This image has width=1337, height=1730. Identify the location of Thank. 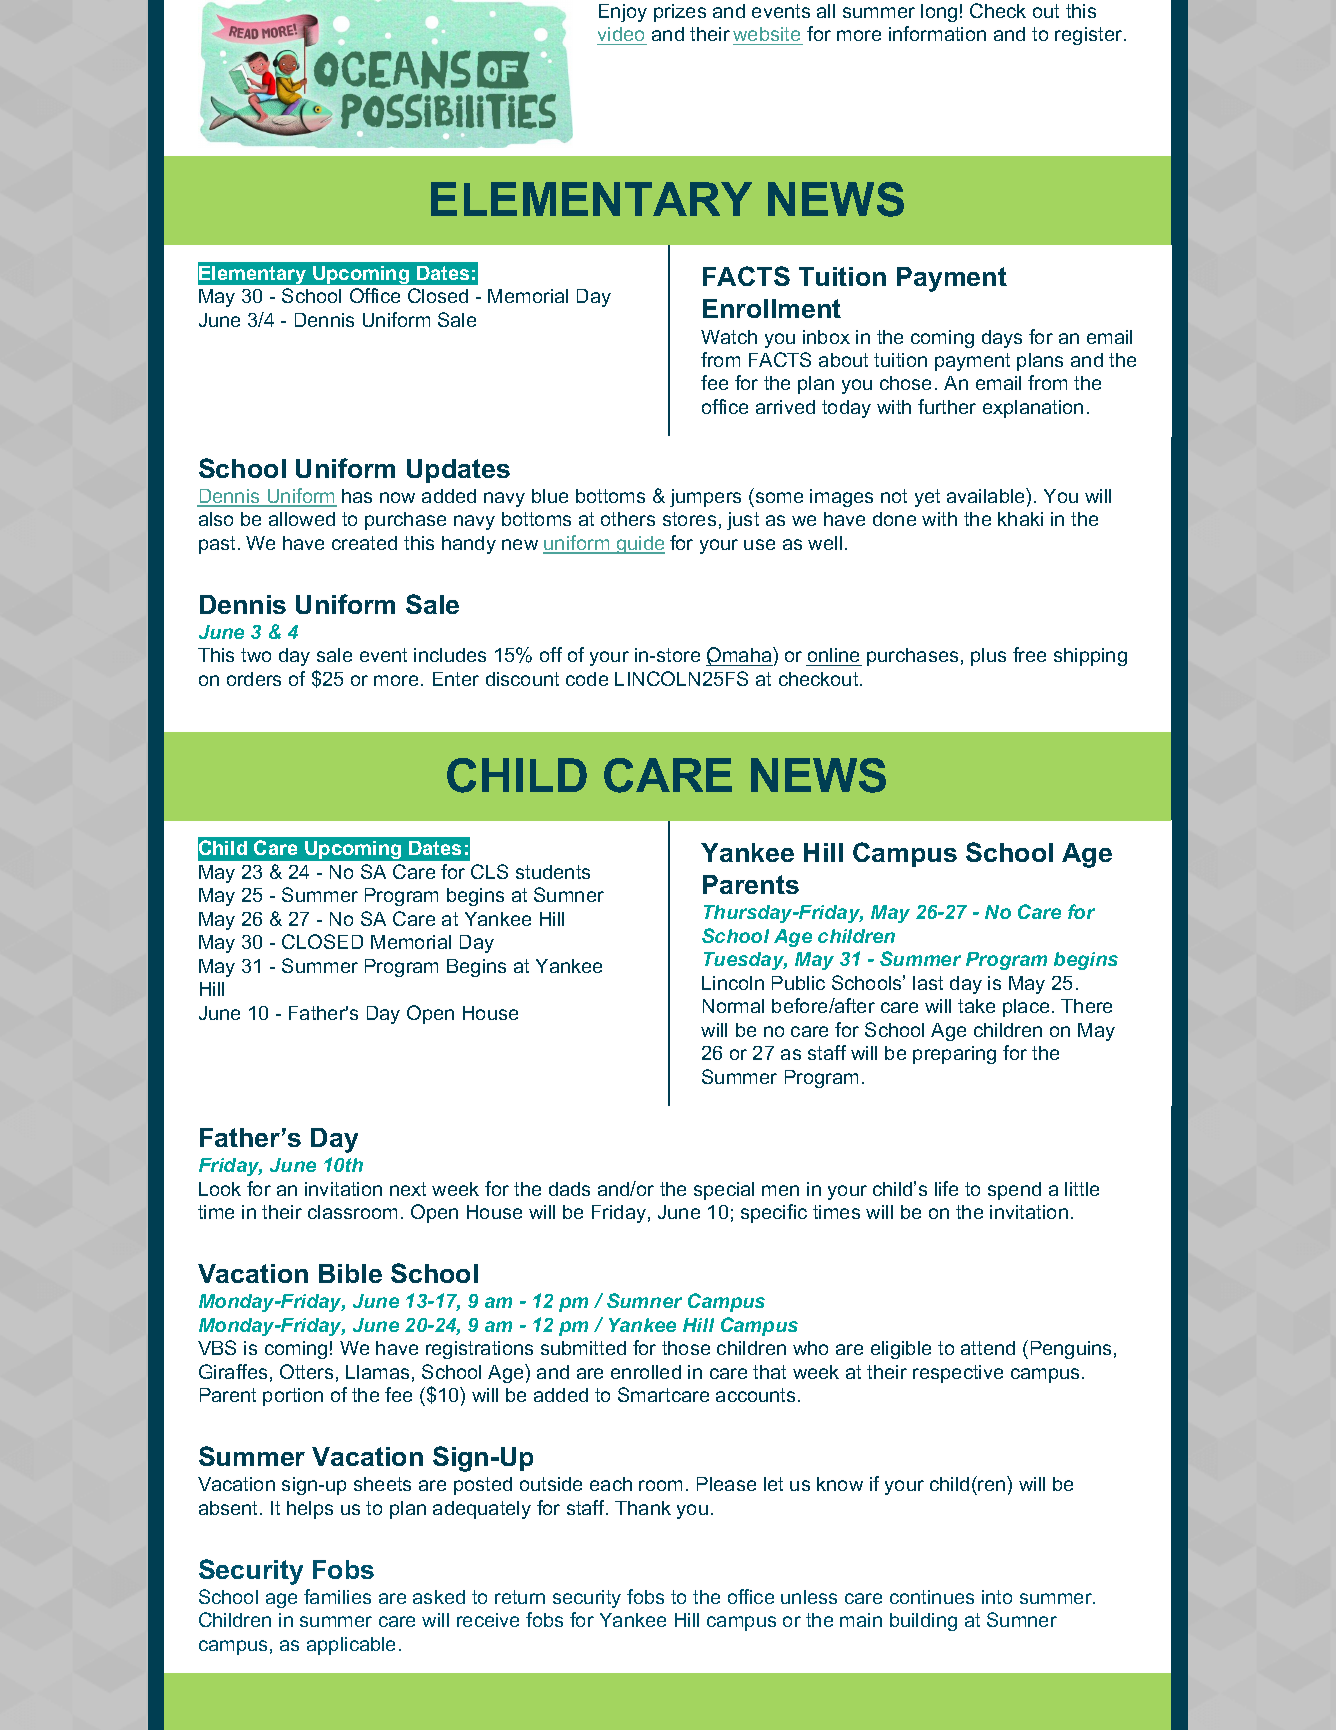
(643, 1508).
